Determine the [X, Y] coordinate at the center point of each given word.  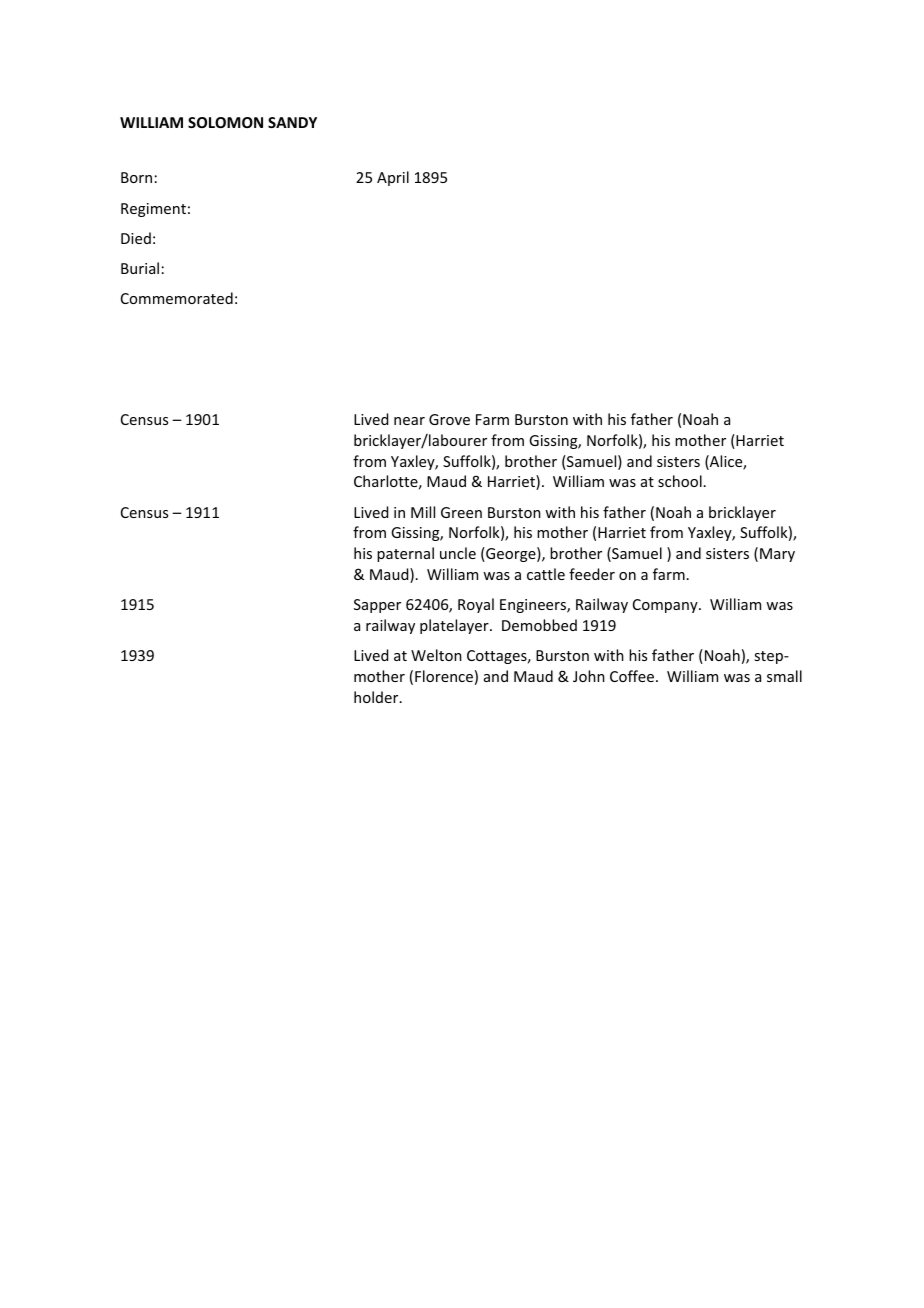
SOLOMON [225, 122]
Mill [423, 512]
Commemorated [177, 298]
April [393, 178]
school [680, 481]
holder [377, 697]
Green [461, 512]
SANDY [292, 122]
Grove [449, 419]
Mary [777, 555]
